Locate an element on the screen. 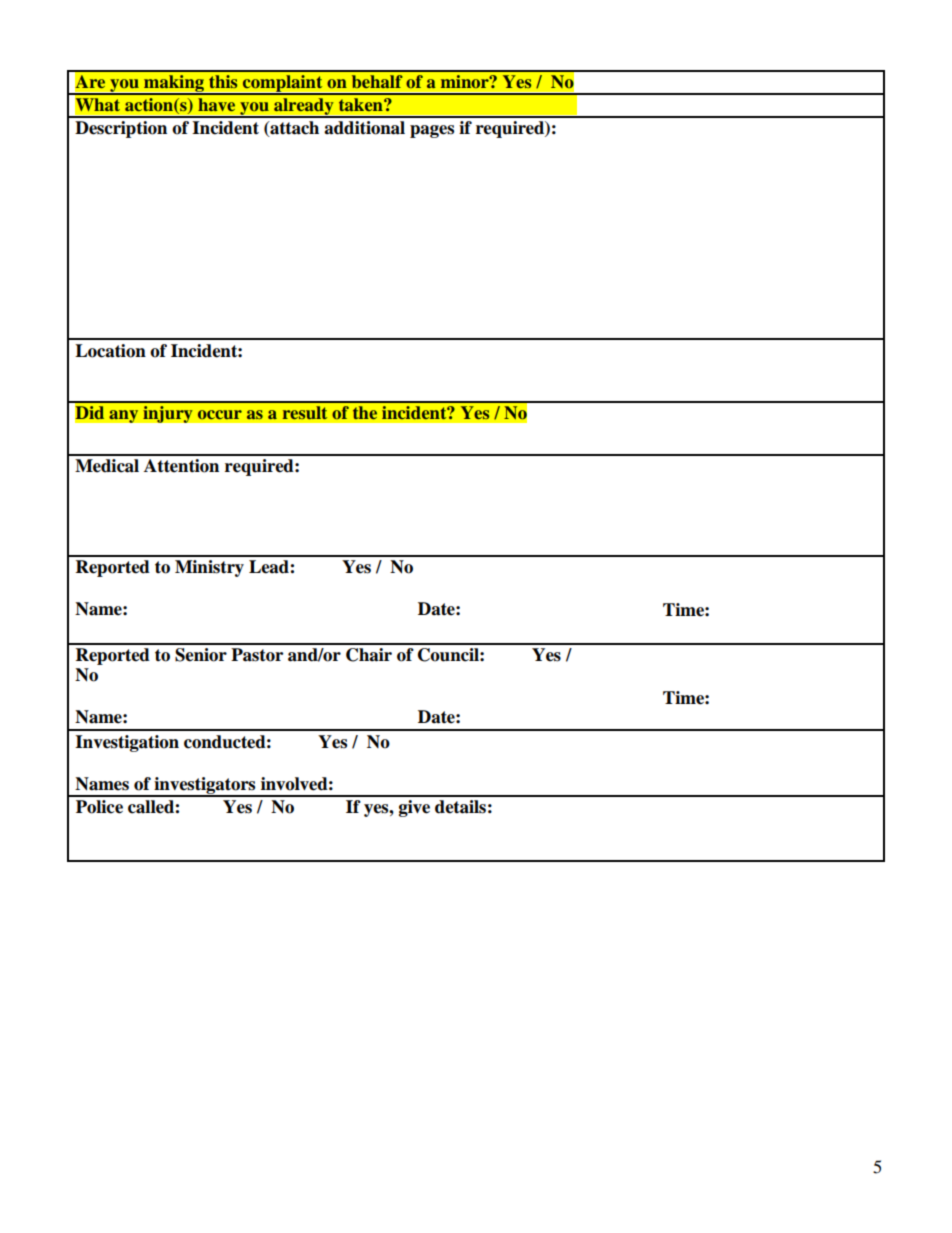 Image resolution: width=952 pixels, height=1233 pixels. Pastor is located at coordinates (257, 655).
